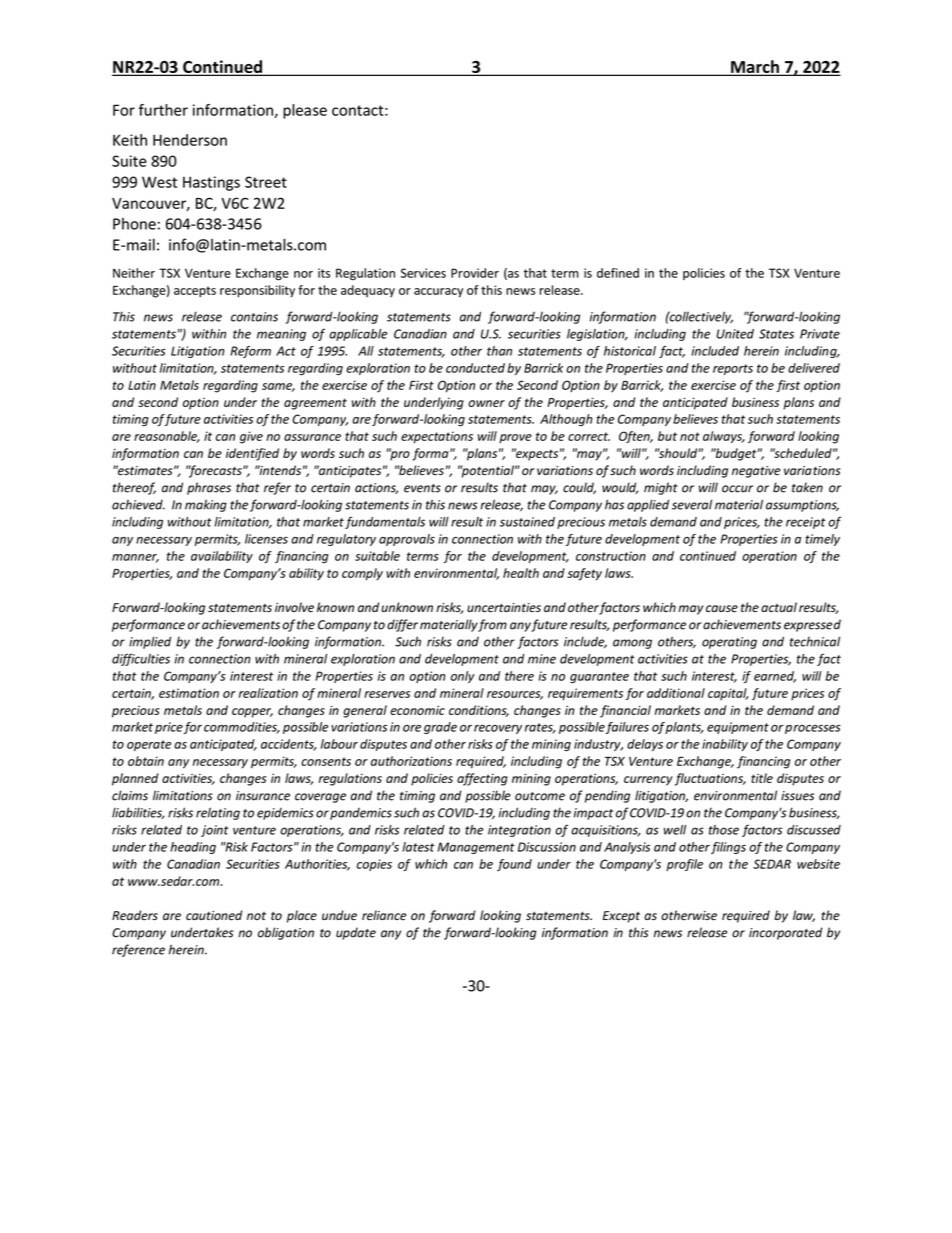 Image resolution: width=952 pixels, height=1233 pixels. What do you see at coordinates (755, 67) in the image?
I see `March` at bounding box center [755, 67].
